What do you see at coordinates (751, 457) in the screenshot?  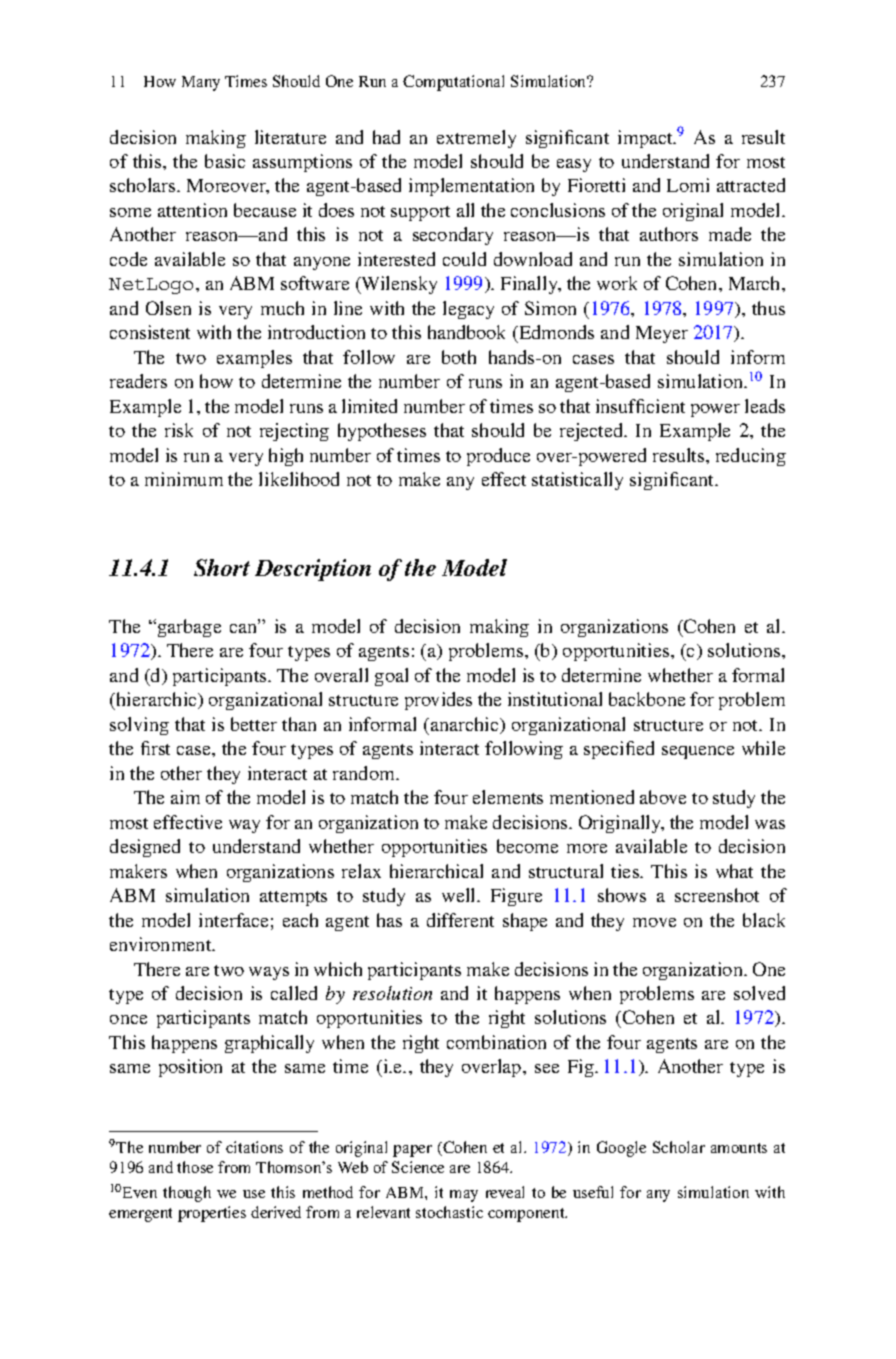 I see `reducing` at bounding box center [751, 457].
